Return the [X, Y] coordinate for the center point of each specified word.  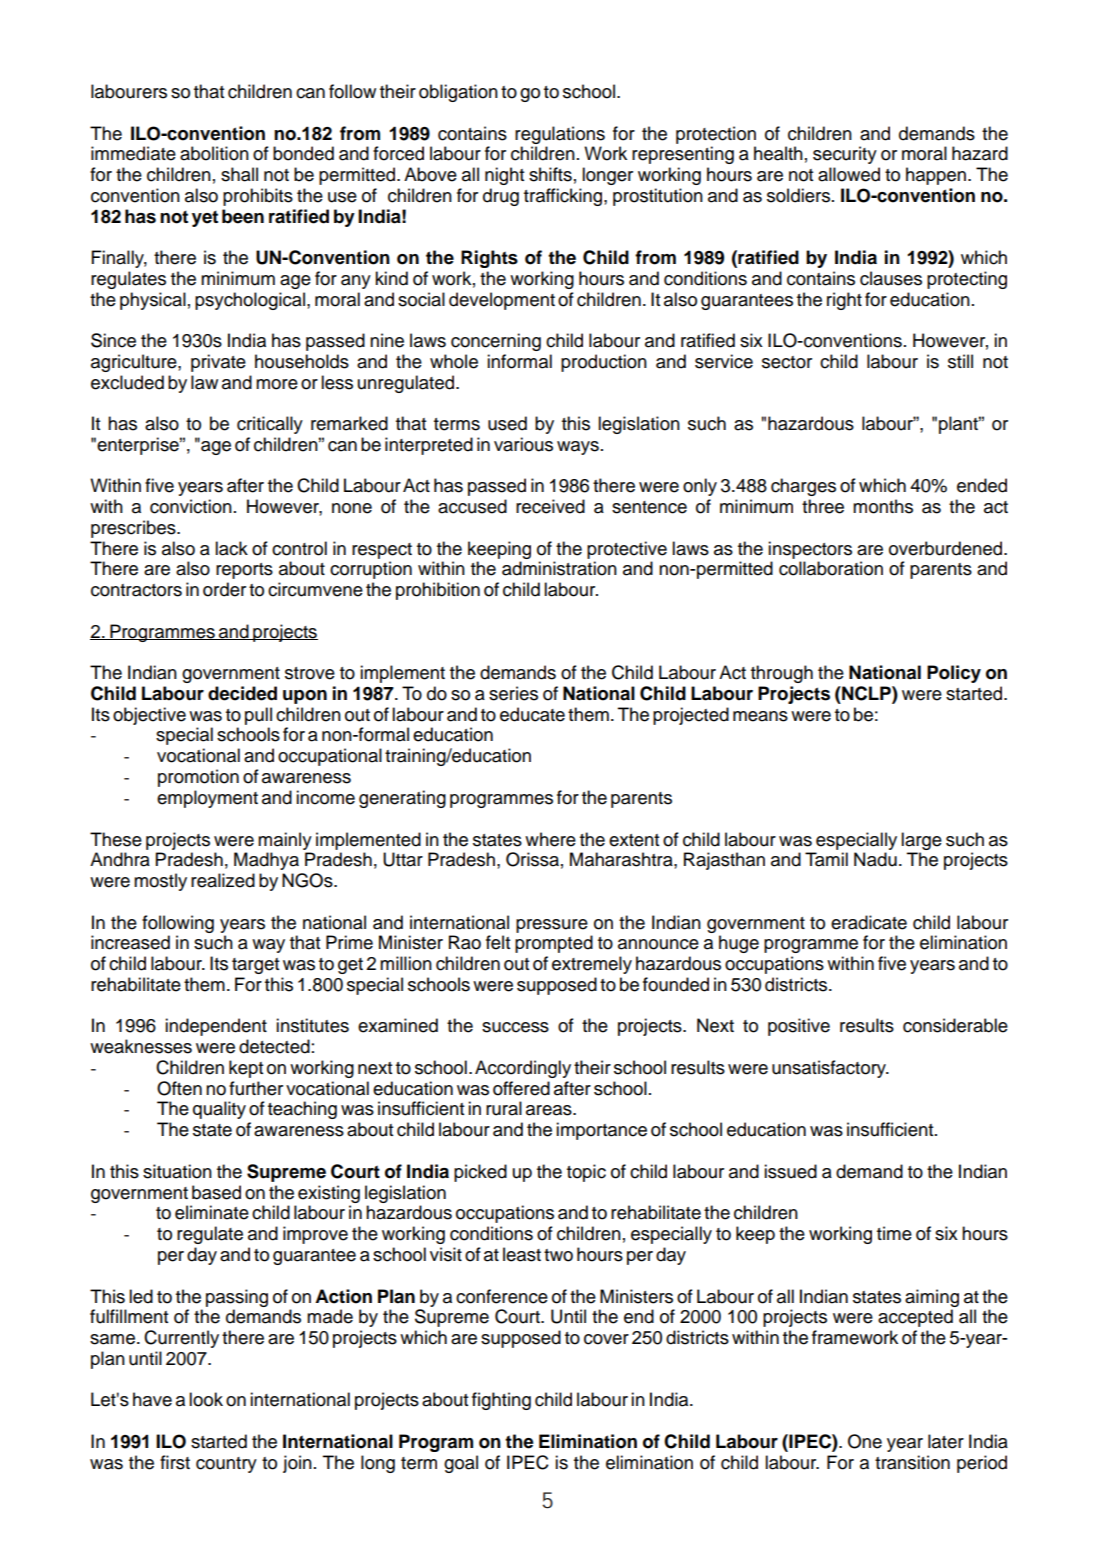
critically [270, 425]
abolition [214, 153]
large [921, 841]
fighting [501, 1401]
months [883, 506]
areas [550, 1110]
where [550, 839]
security [845, 155]
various [523, 444]
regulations [560, 135]
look [206, 1399]
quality [219, 1110]
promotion [198, 778]
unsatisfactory [830, 1069]
